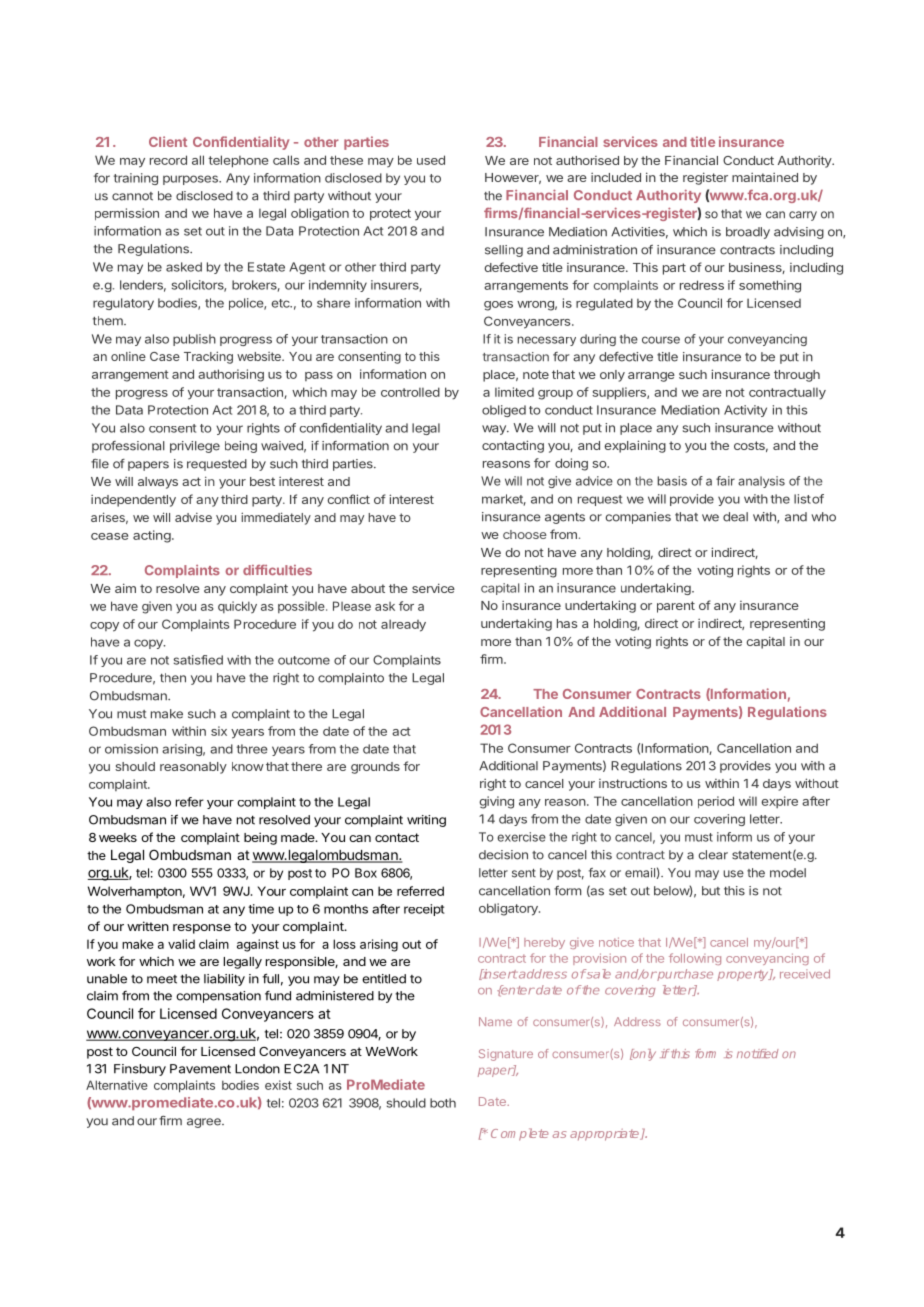  I want to click on giving, so click(496, 802).
